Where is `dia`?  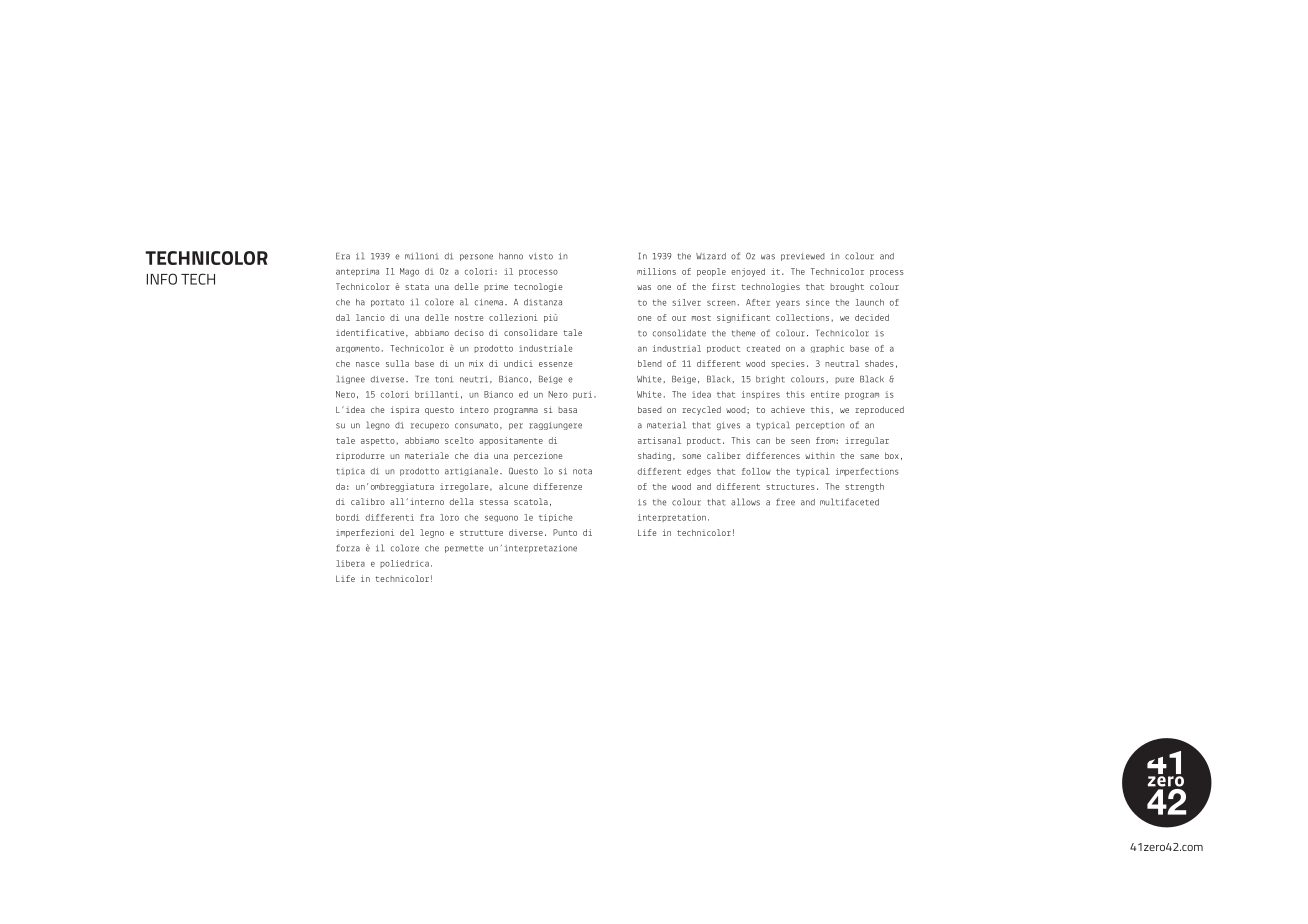
dia is located at coordinates (481, 455).
